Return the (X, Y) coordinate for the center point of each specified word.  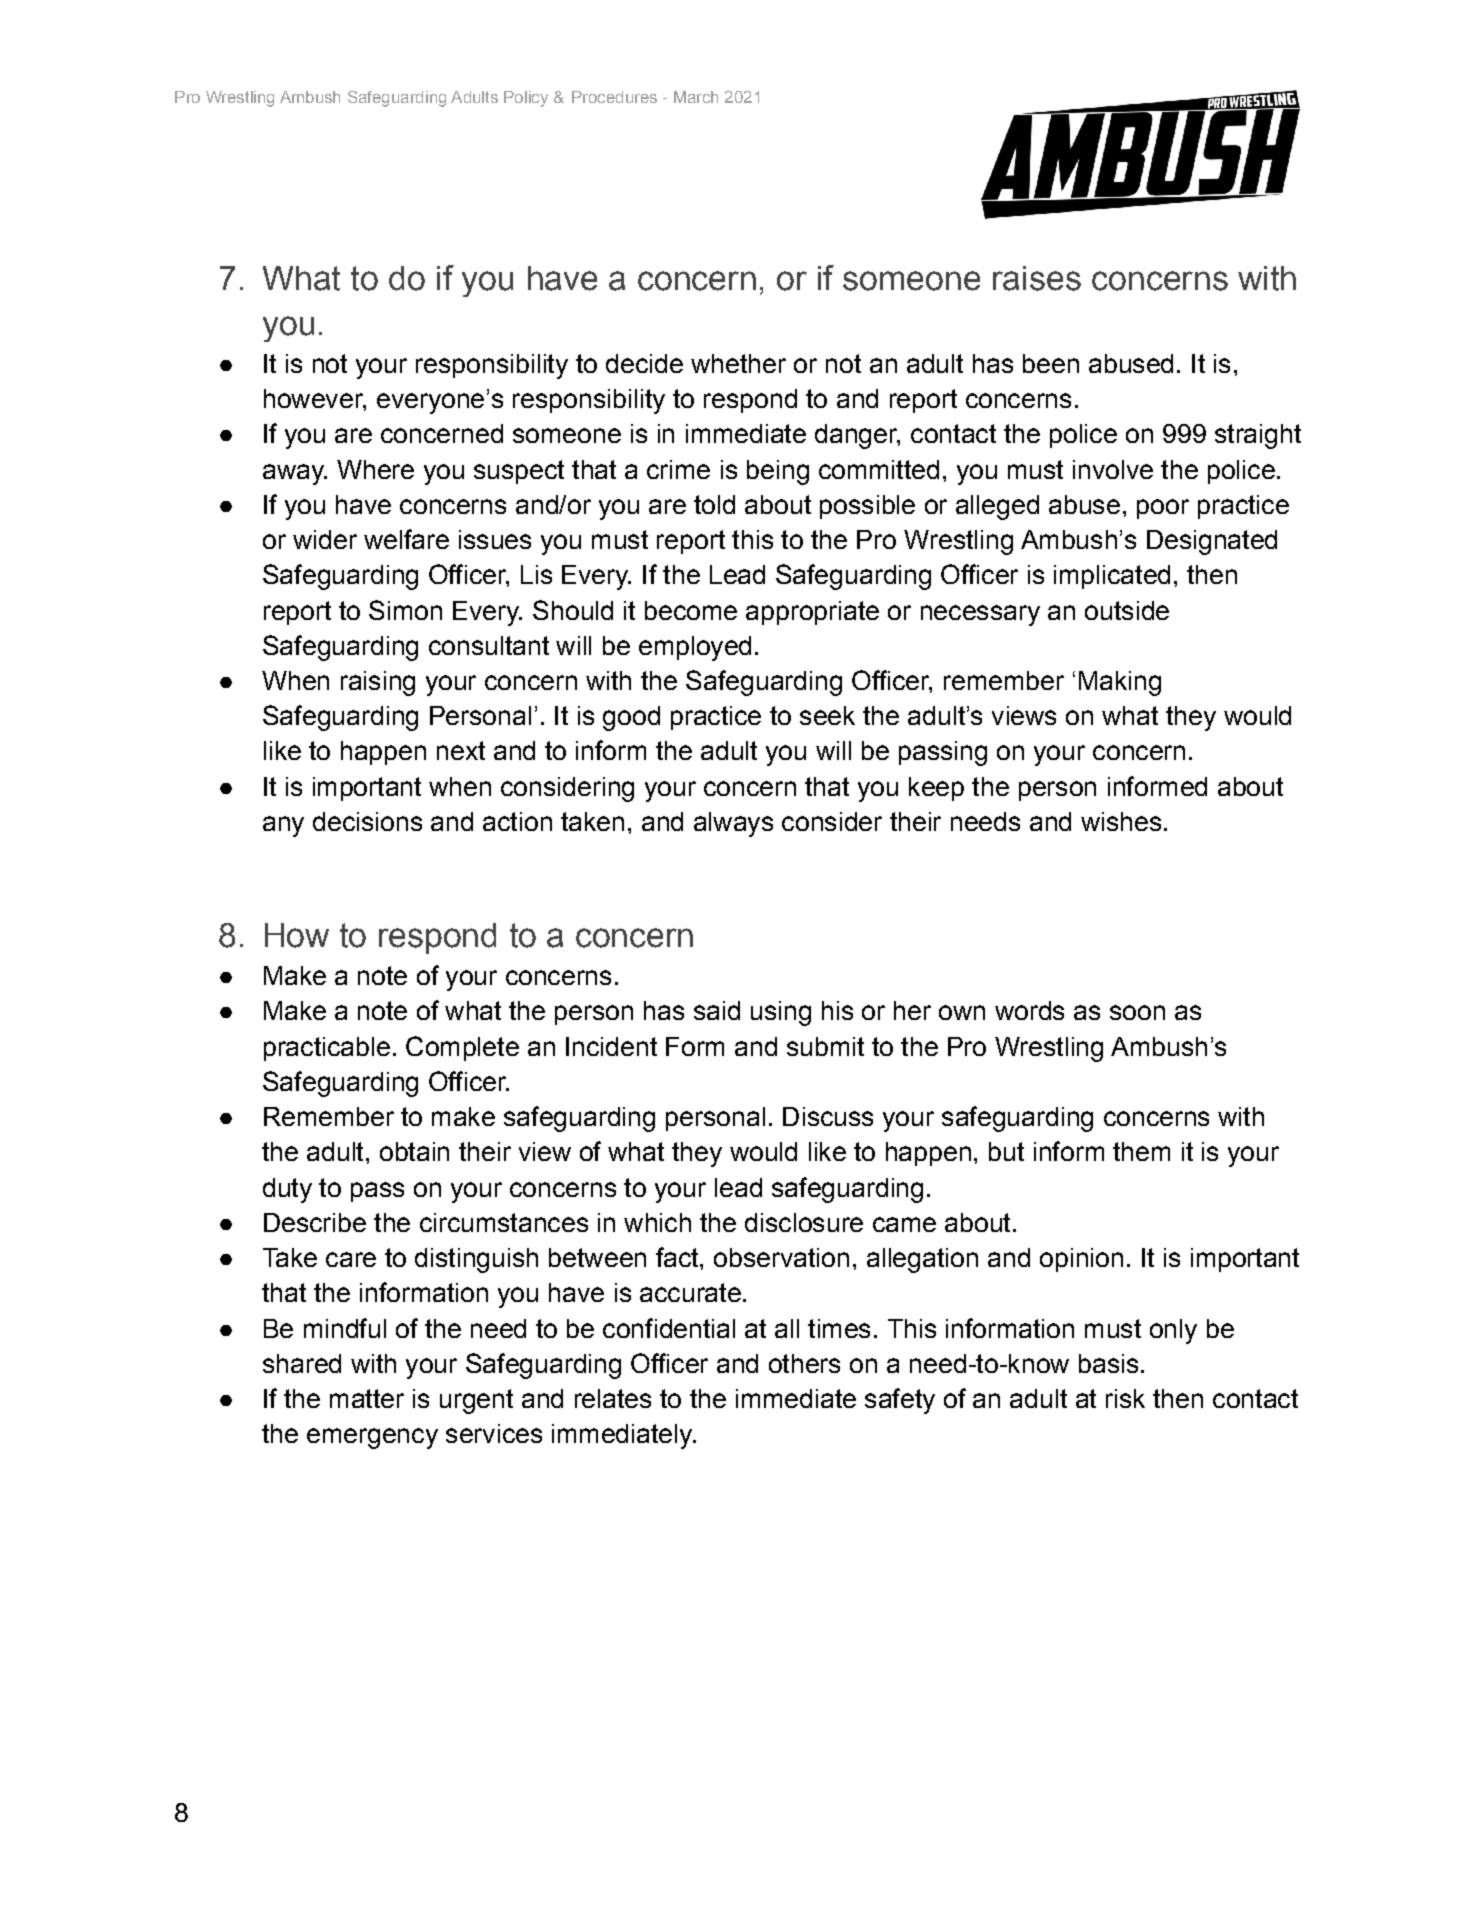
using (781, 1013)
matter (367, 1398)
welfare (406, 539)
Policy (526, 99)
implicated (1112, 577)
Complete (462, 1048)
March (696, 97)
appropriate (812, 613)
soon (1137, 1012)
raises (1037, 278)
